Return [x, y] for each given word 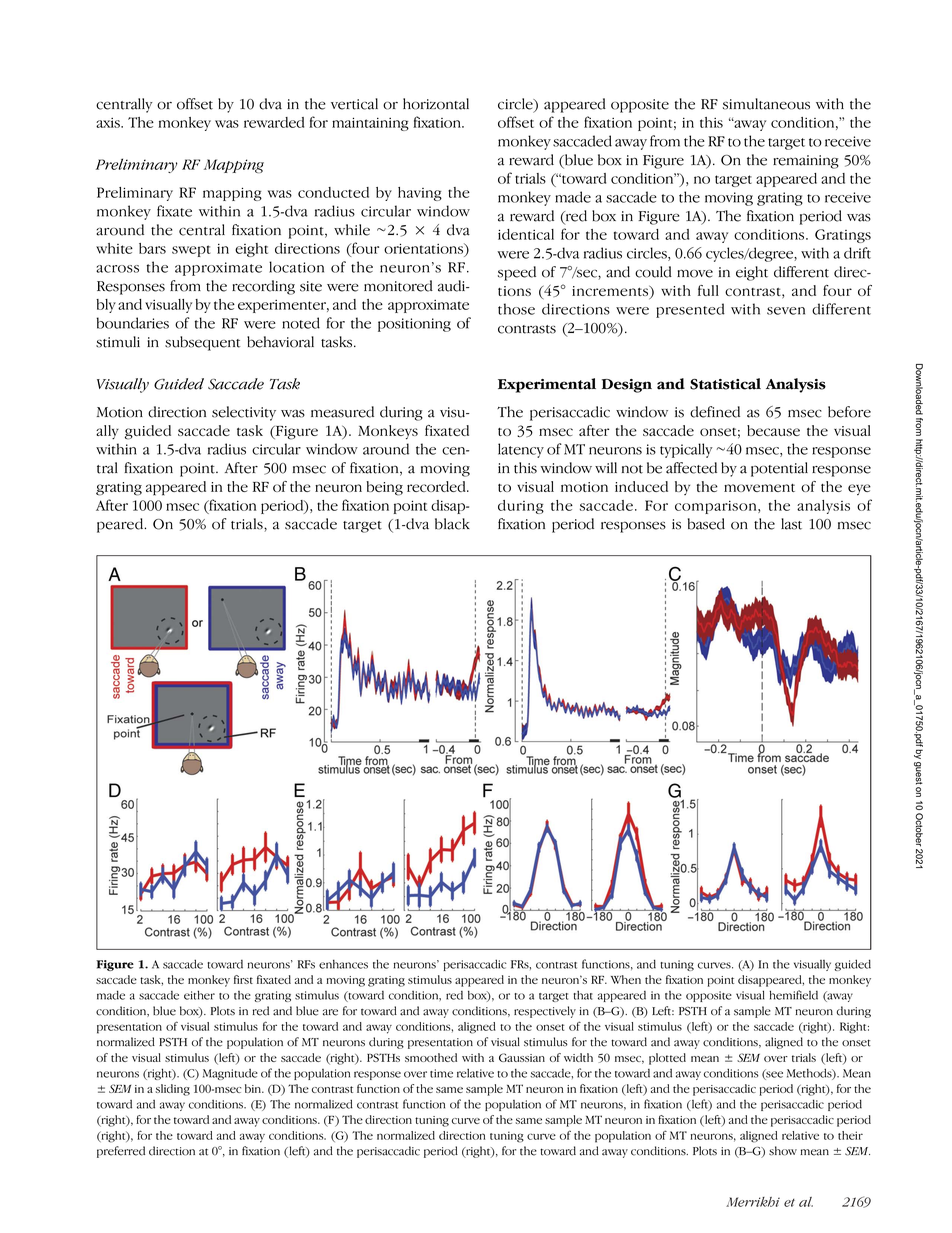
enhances [343, 964]
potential [779, 469]
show [783, 1151]
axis [109, 123]
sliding [172, 1090]
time [441, 1073]
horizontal [436, 104]
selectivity [244, 413]
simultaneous [766, 104]
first [243, 979]
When [626, 979]
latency [521, 450]
